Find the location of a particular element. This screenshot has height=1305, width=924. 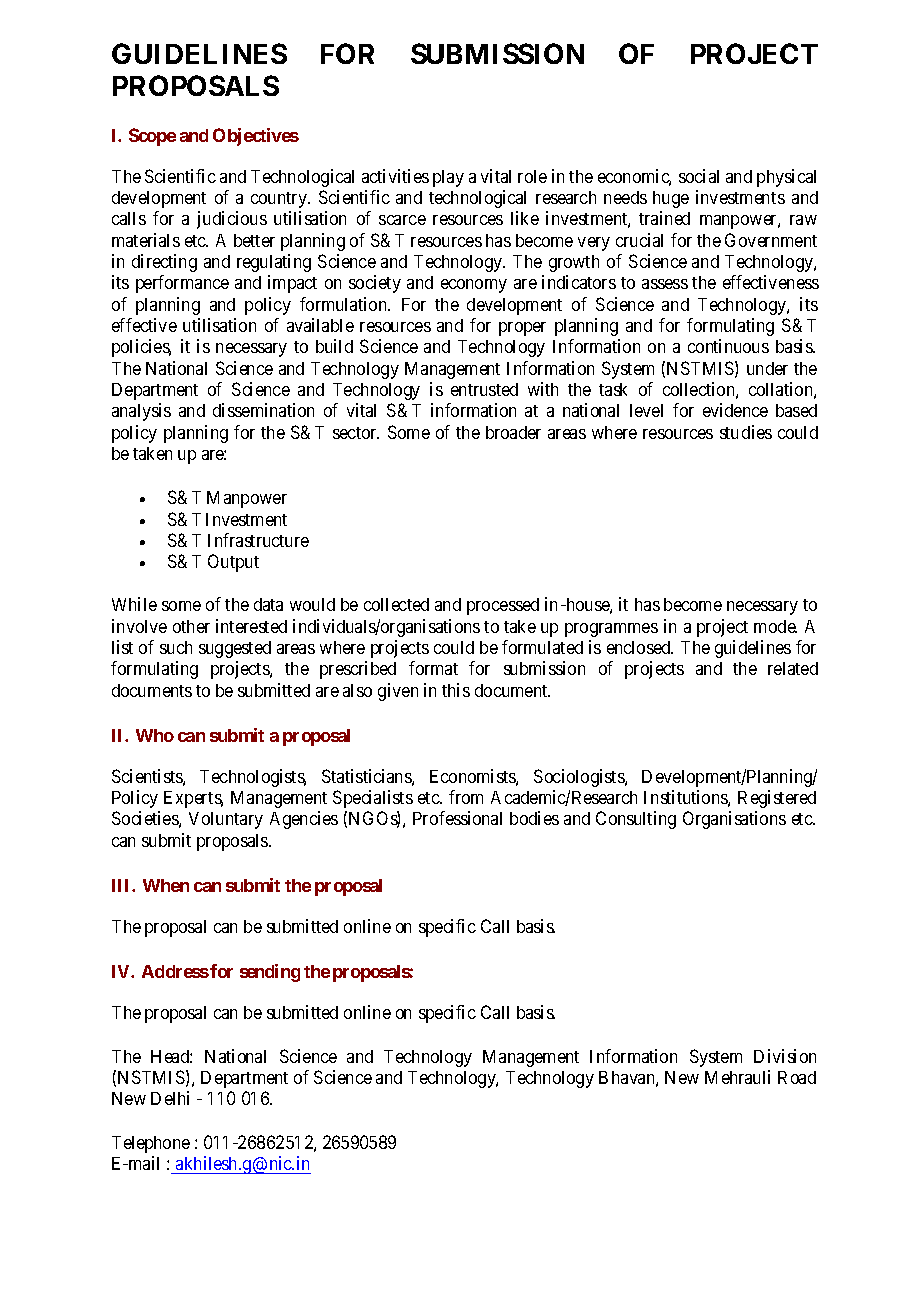

Registered is located at coordinates (777, 799).
